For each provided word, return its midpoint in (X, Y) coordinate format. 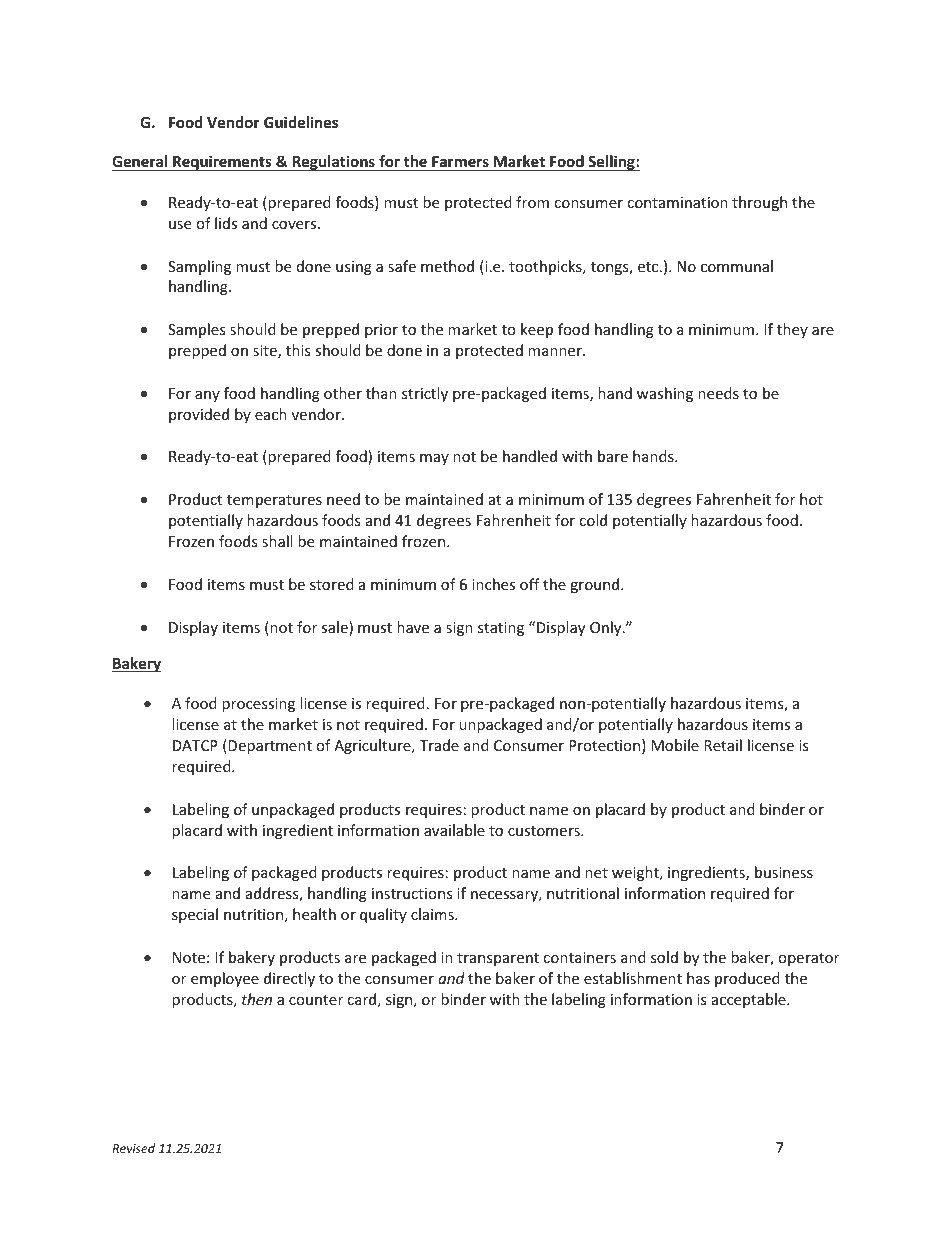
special (195, 915)
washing (665, 394)
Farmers (460, 163)
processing (258, 705)
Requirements (222, 163)
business (784, 872)
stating (501, 629)
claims (433, 914)
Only (607, 628)
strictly (425, 394)
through (759, 203)
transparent (498, 959)
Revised (133, 1148)
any (207, 396)
